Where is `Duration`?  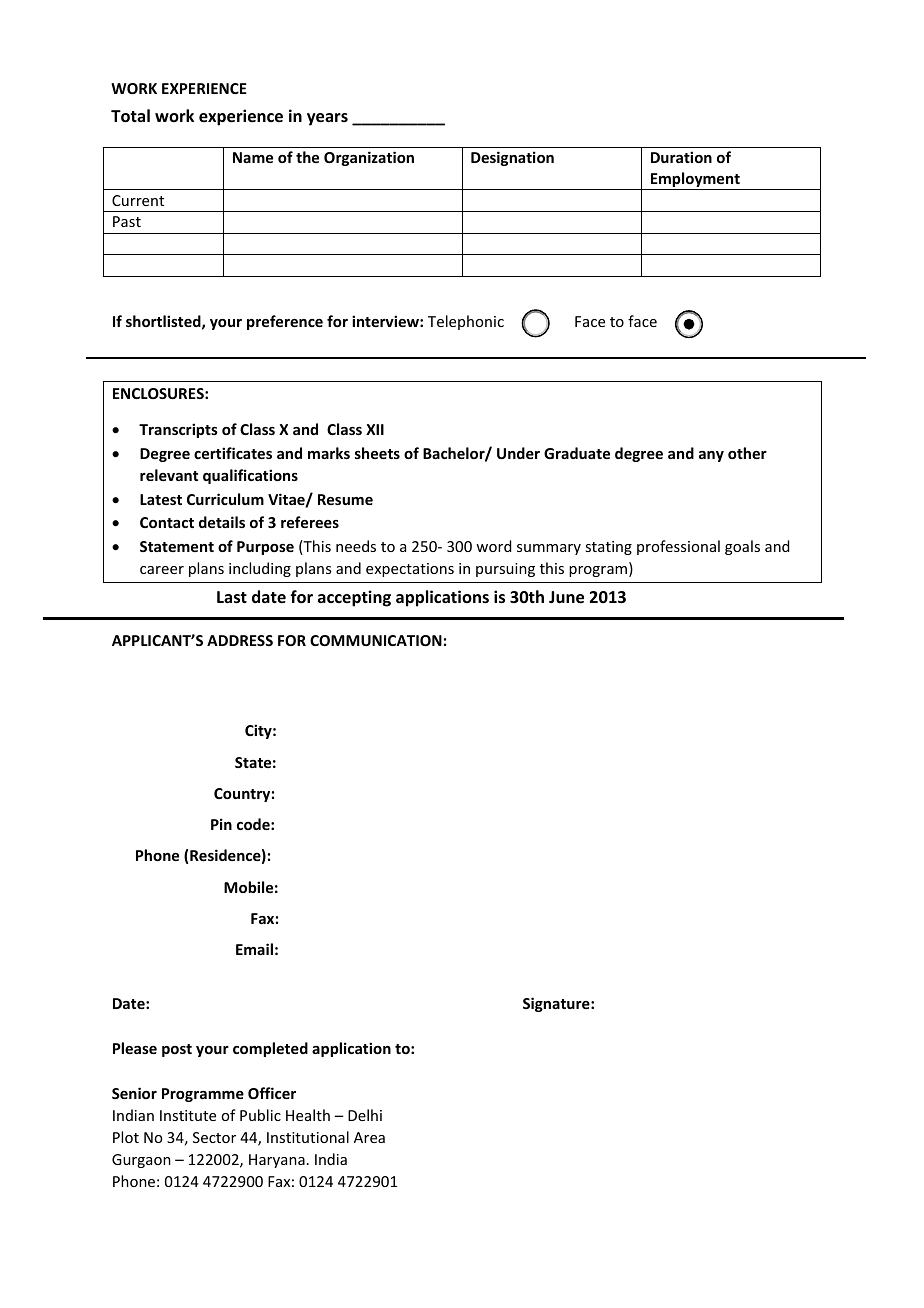 Duration is located at coordinates (681, 157).
